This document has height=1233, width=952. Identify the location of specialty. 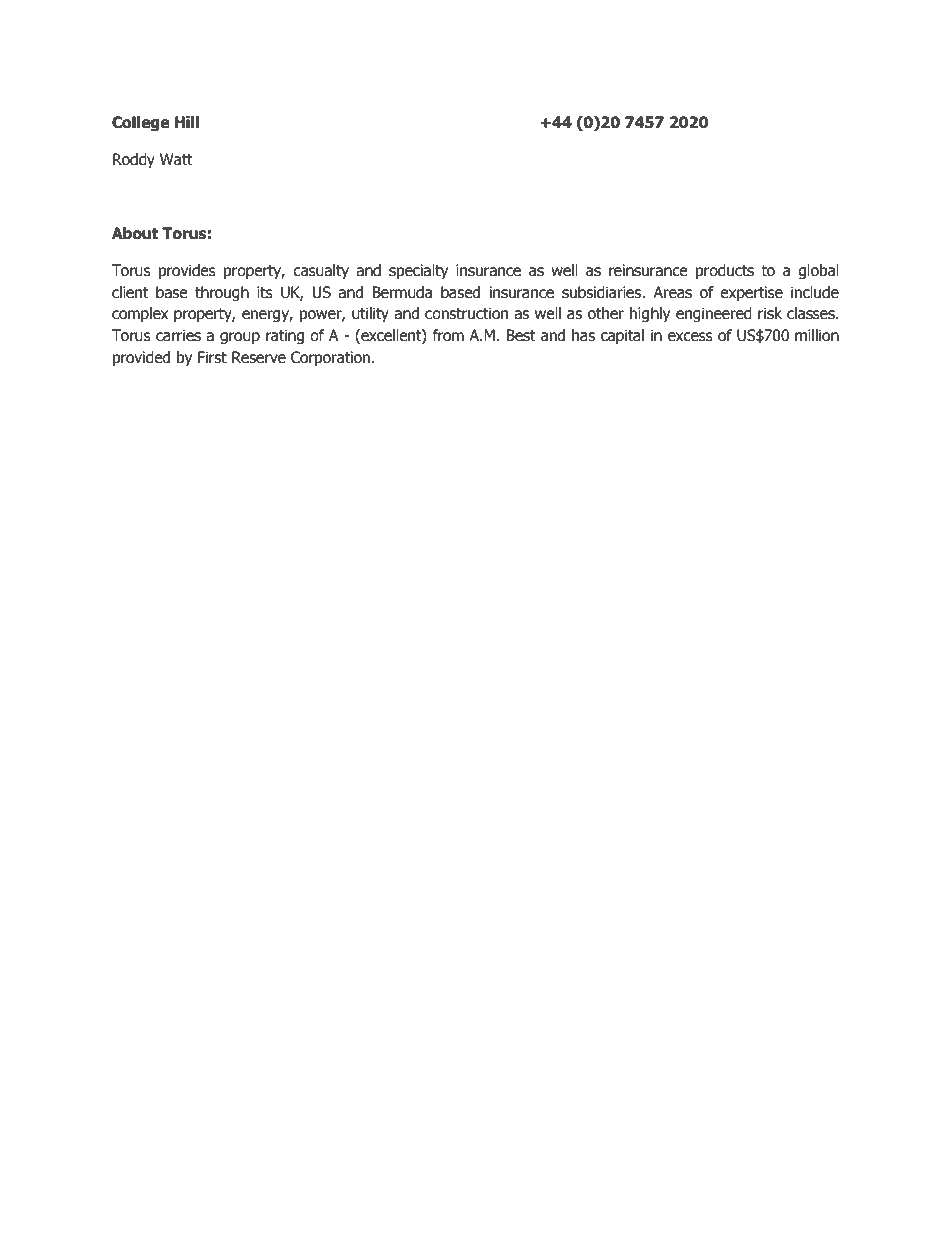
(418, 271).
